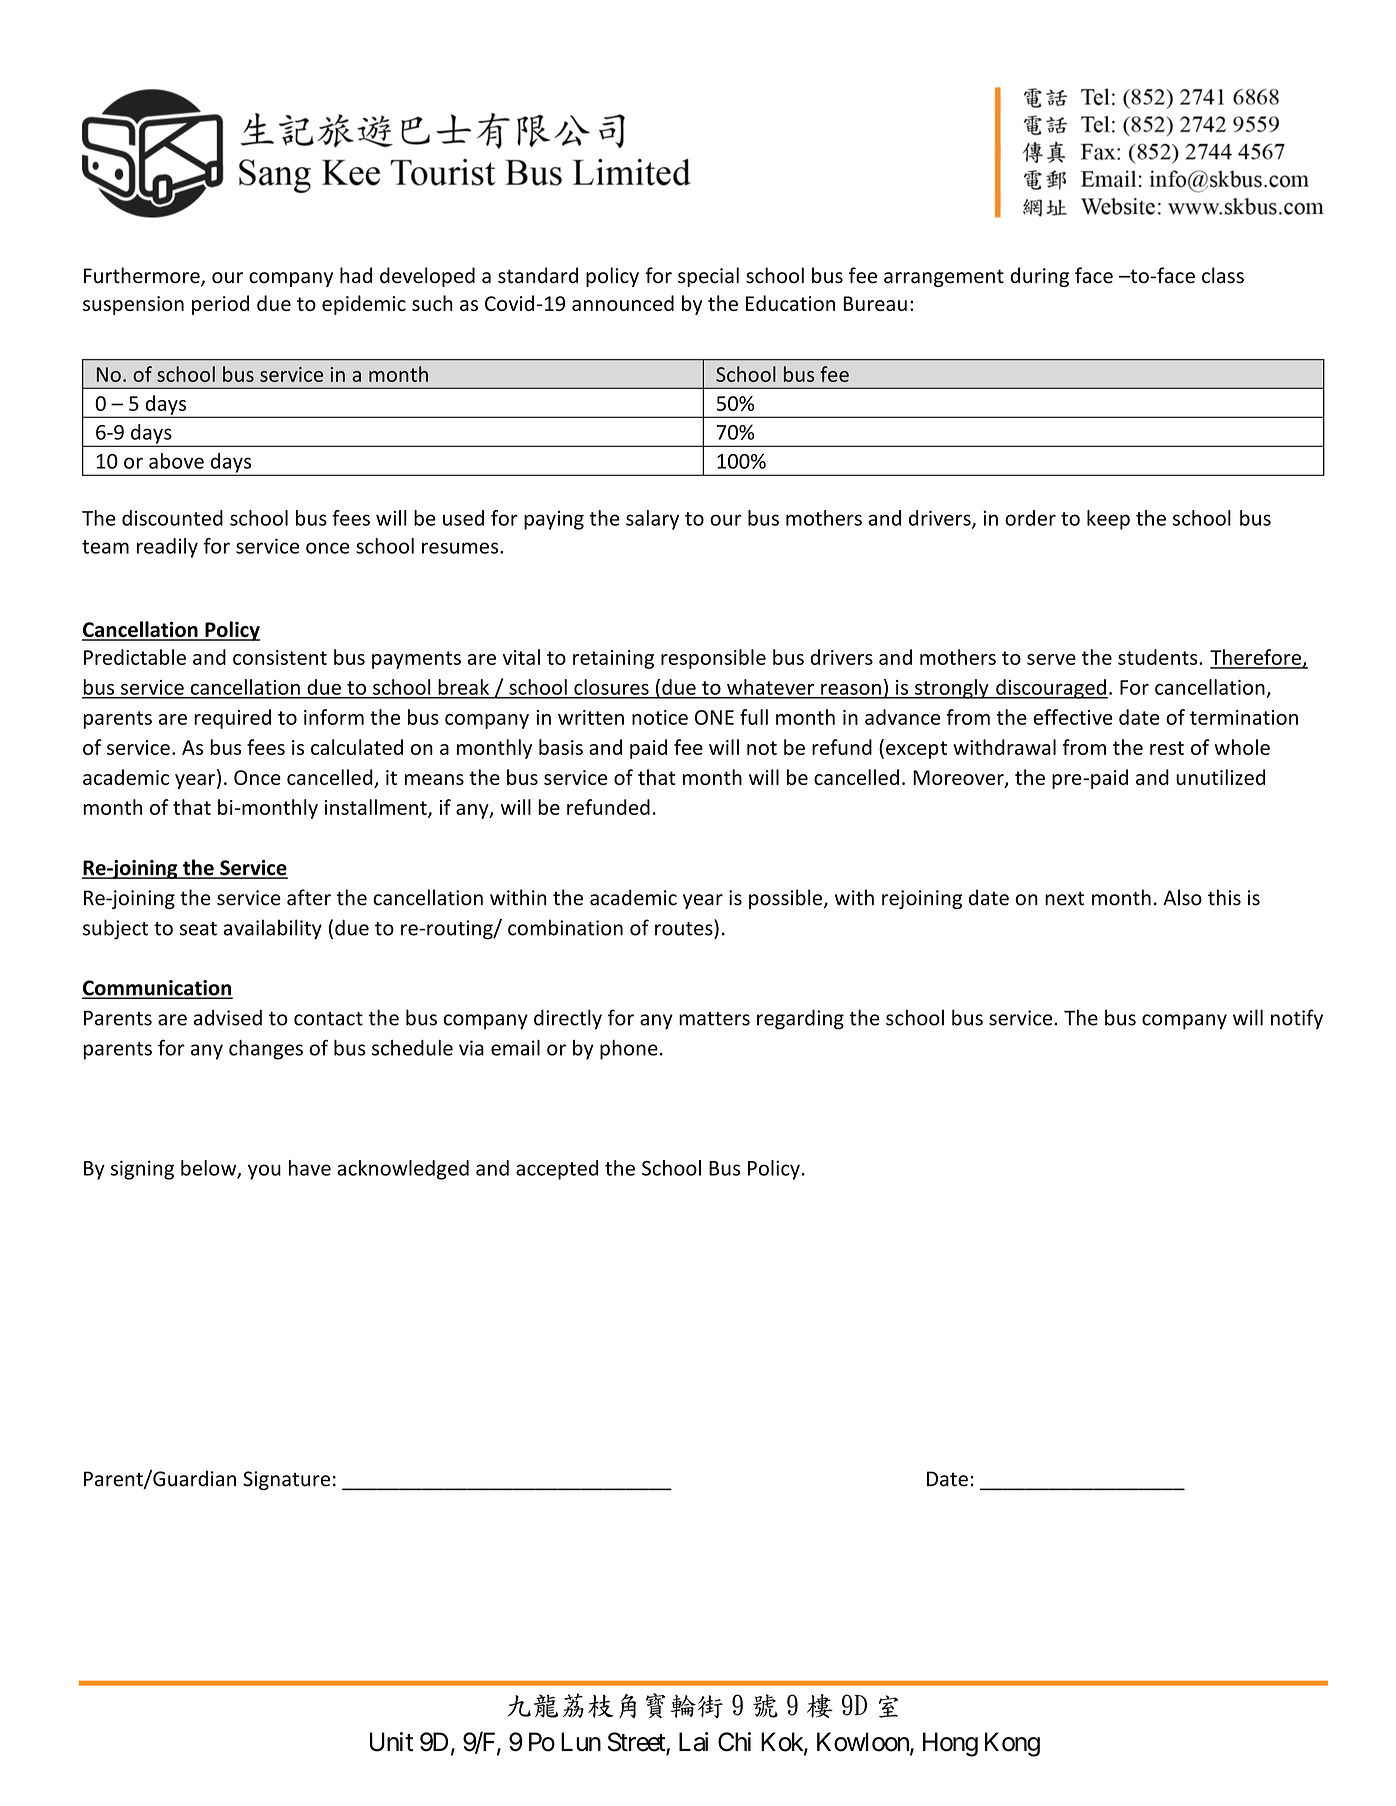  Describe the element at coordinates (391, 1742) in the screenshot. I see `Unit` at that location.
